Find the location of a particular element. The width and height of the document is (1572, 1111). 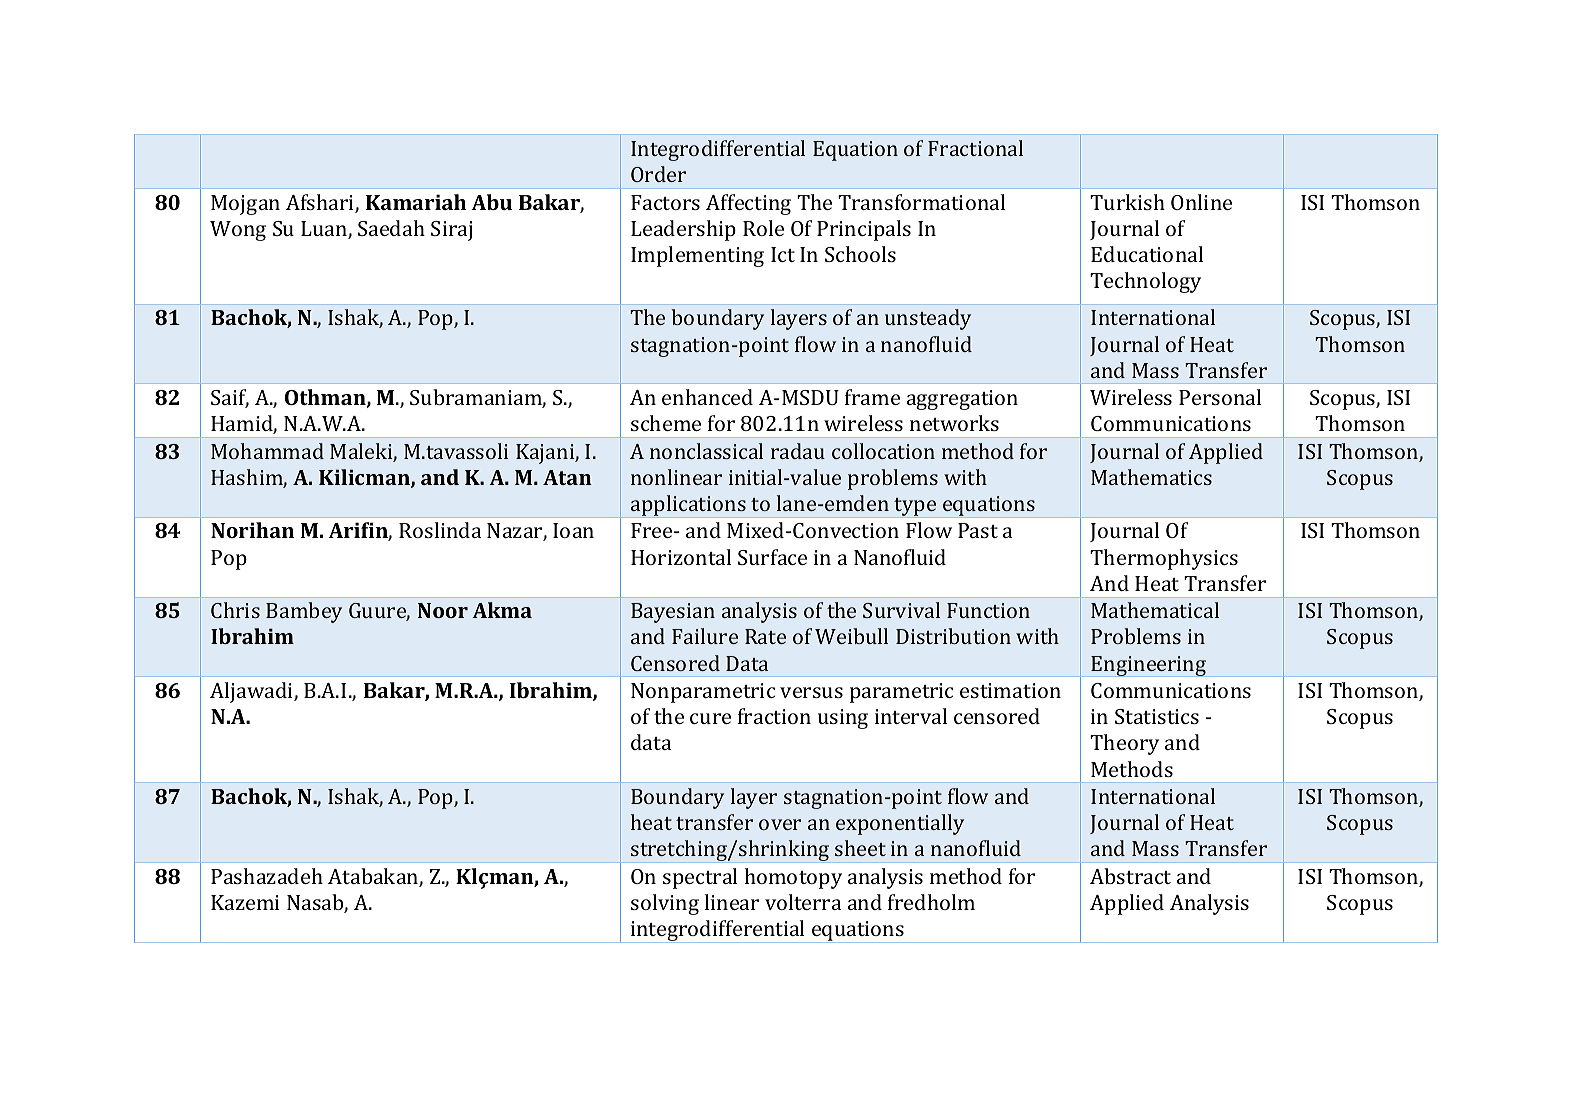

Affecting is located at coordinates (748, 204).
